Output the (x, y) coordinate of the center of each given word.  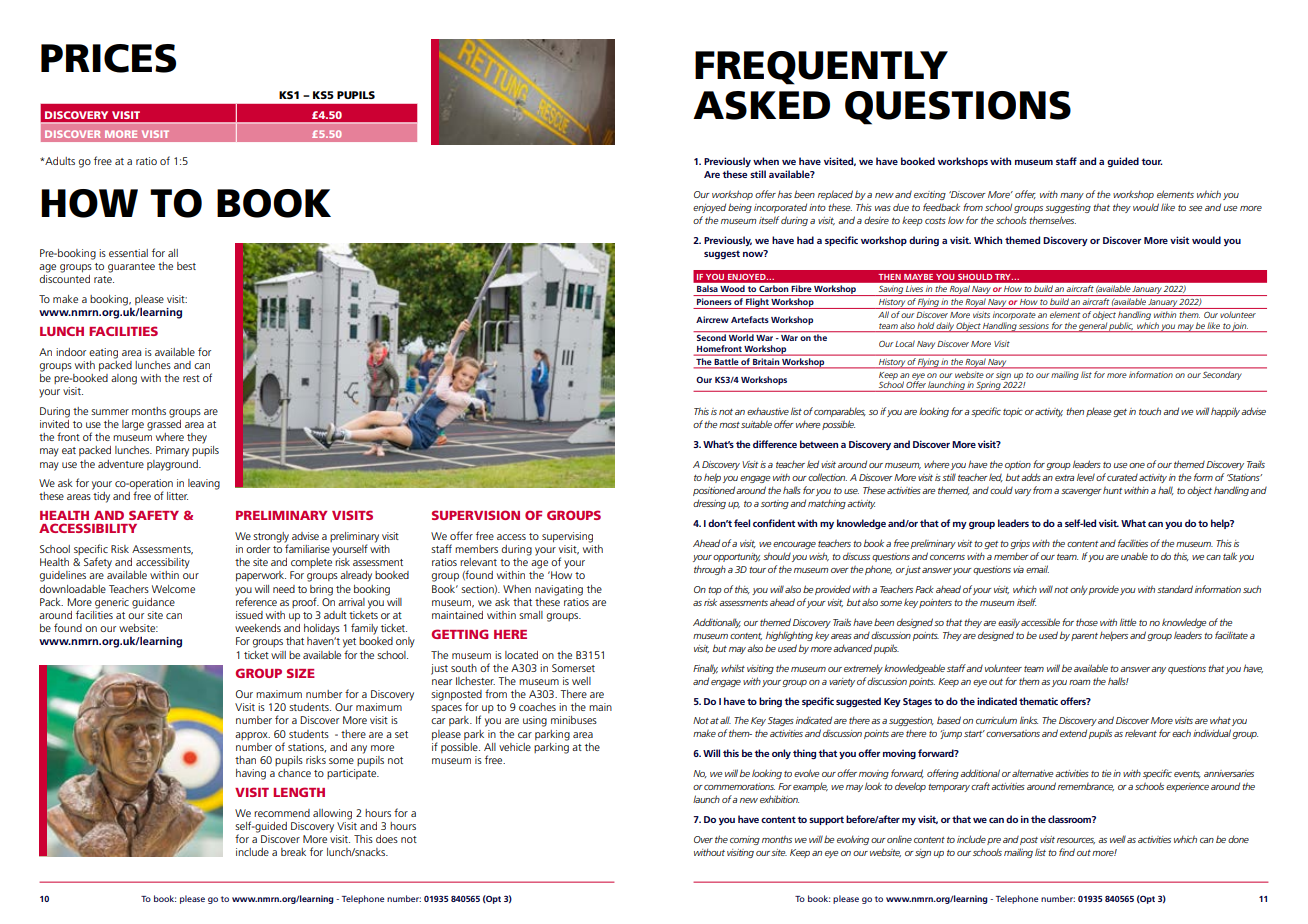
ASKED (761, 105)
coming (745, 840)
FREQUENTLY (821, 68)
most (729, 425)
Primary (172, 451)
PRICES (108, 58)
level (1086, 477)
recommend (282, 813)
